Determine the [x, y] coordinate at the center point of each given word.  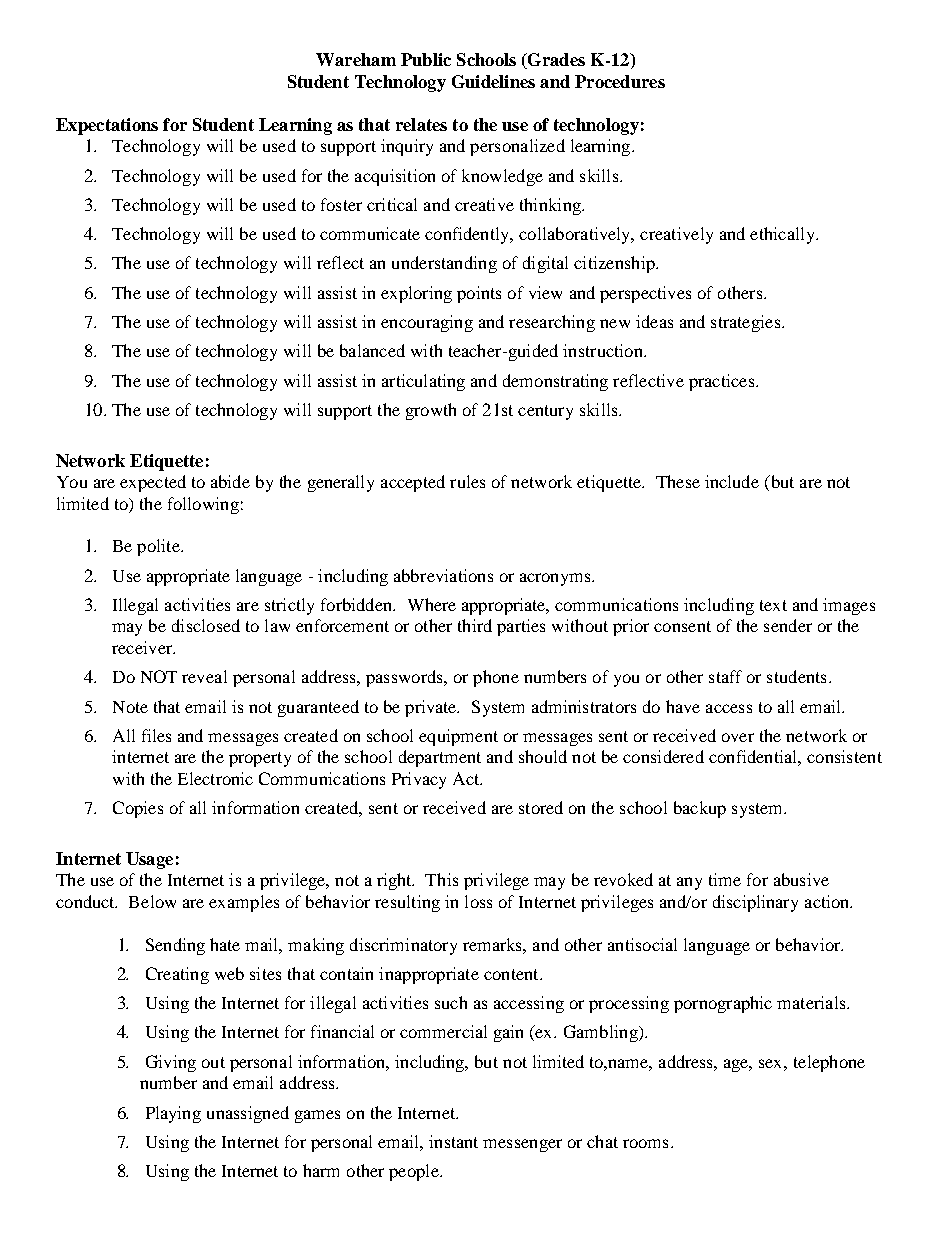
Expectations [107, 126]
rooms [645, 1143]
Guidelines [493, 81]
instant [453, 1141]
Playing [173, 1114]
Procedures [620, 81]
